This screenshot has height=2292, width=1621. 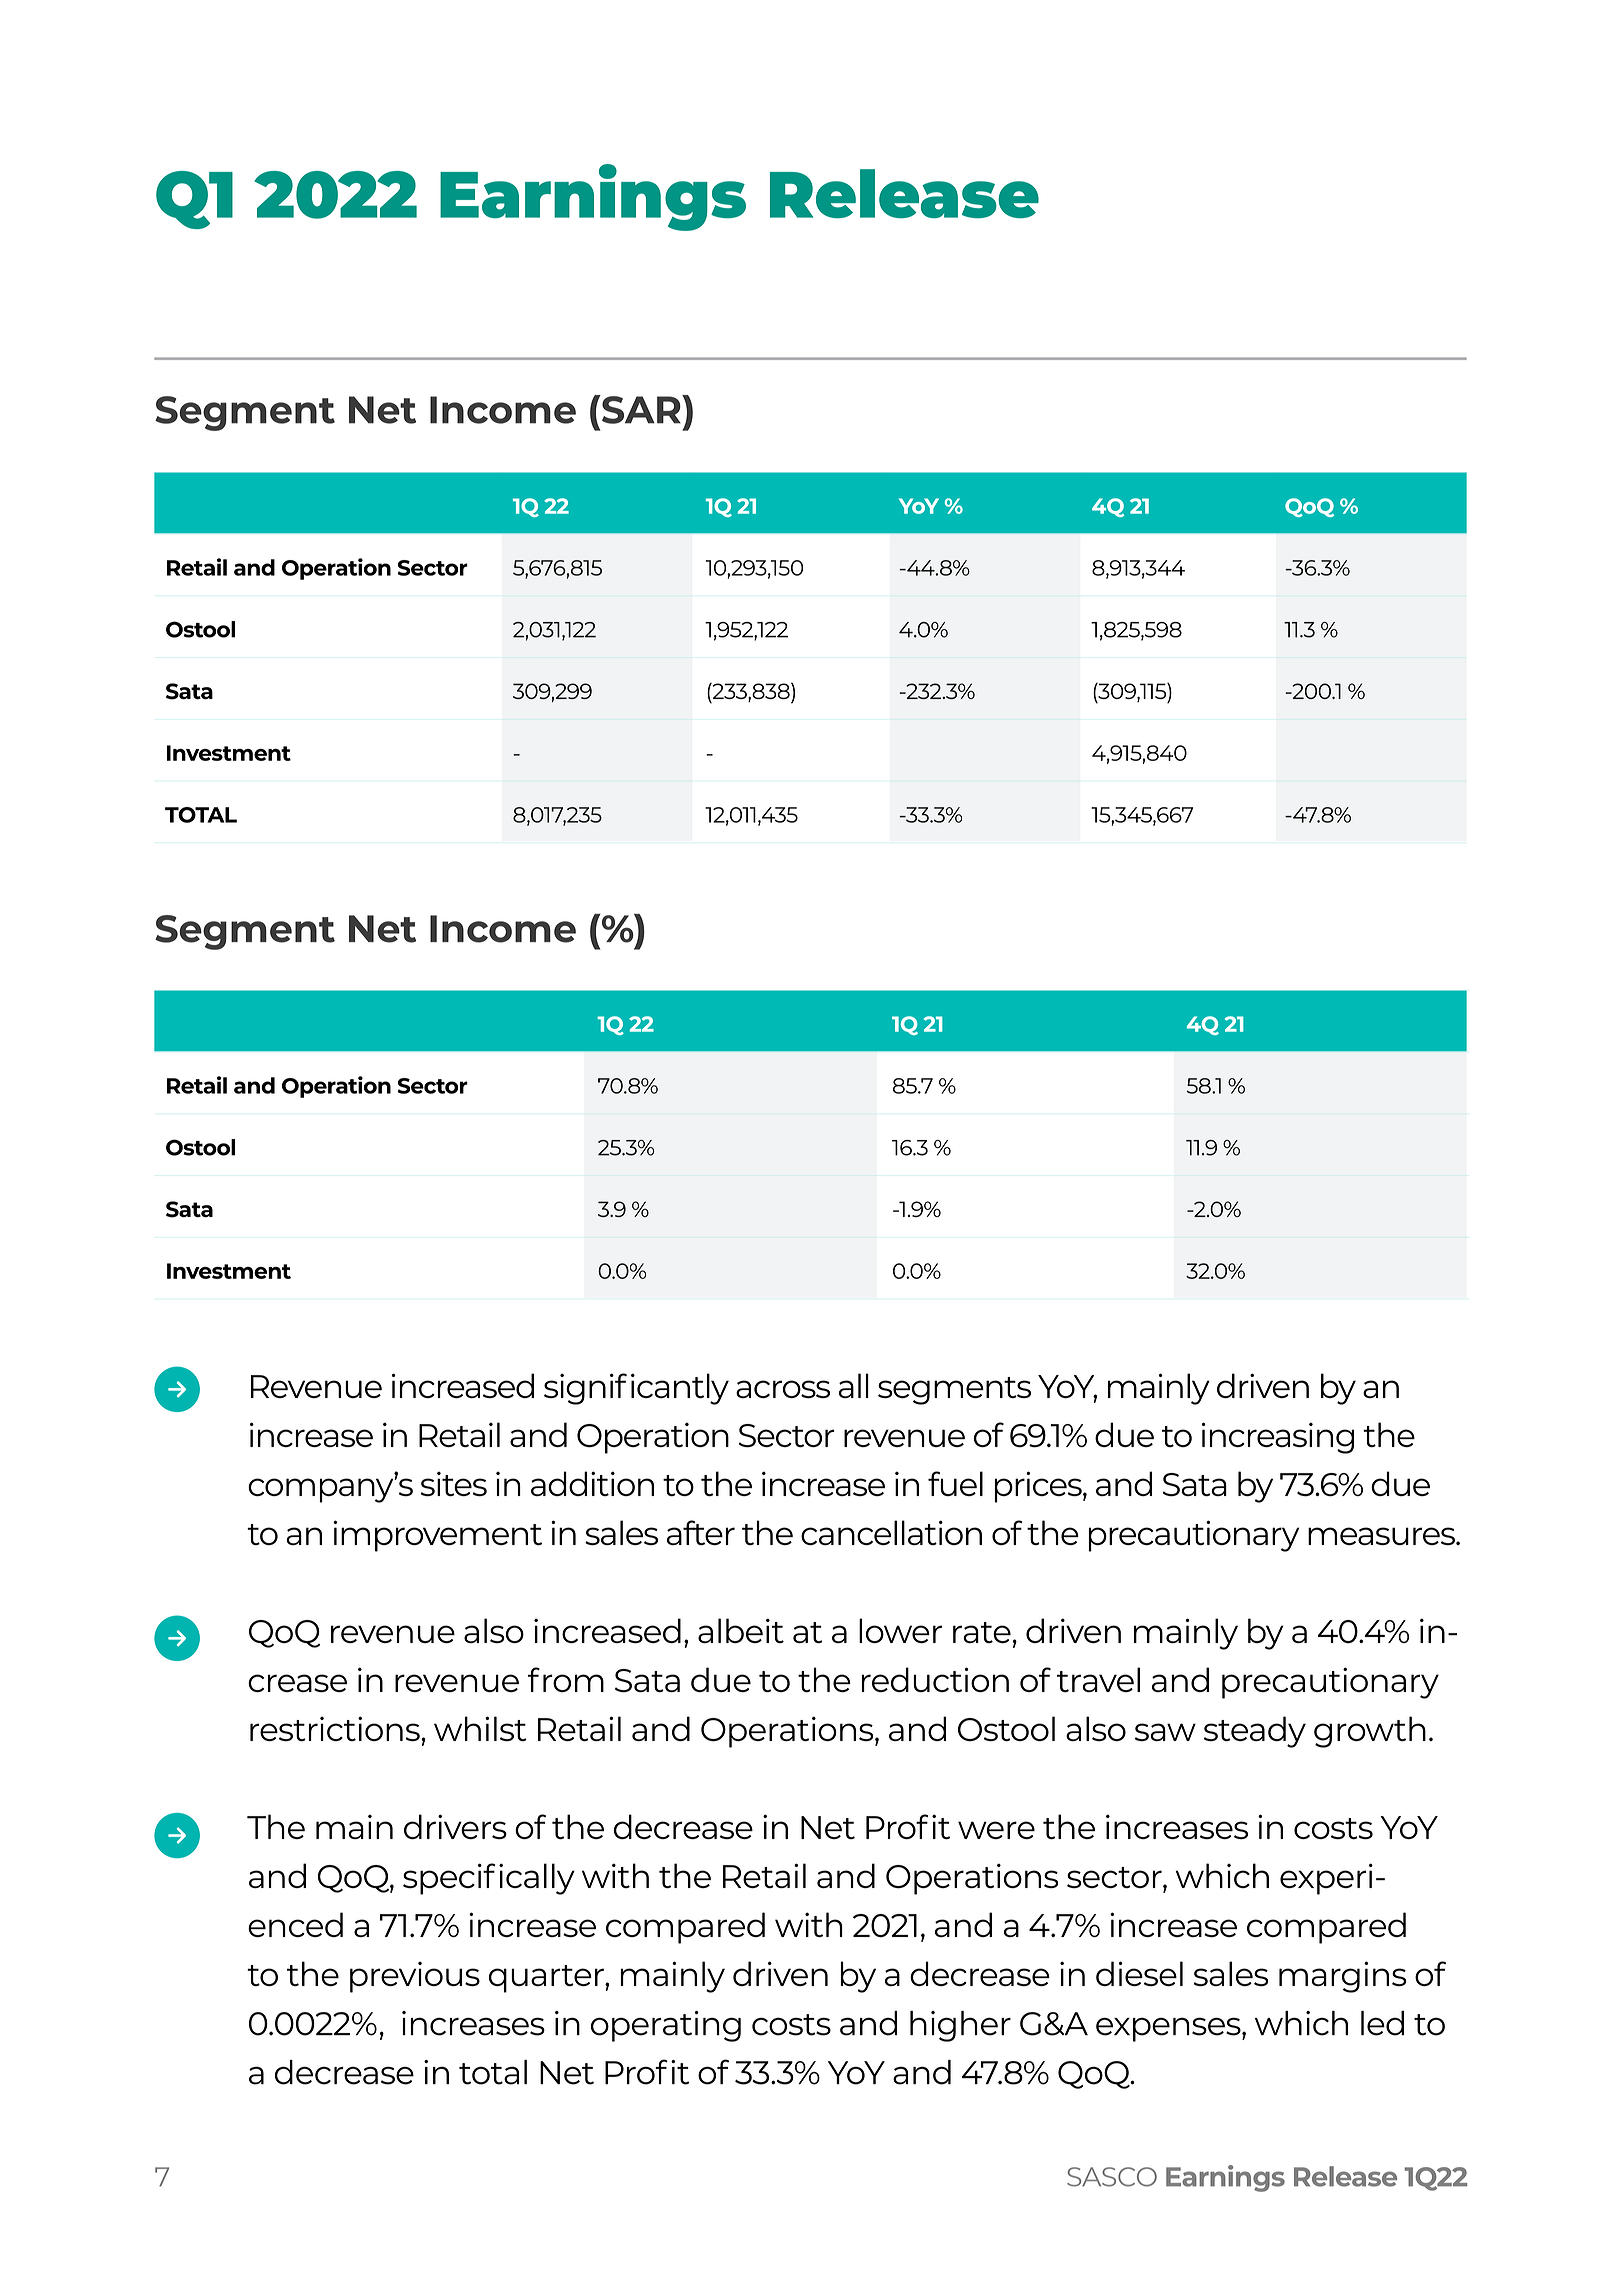 What do you see at coordinates (1278, 1438) in the screenshot?
I see `increasing` at bounding box center [1278, 1438].
